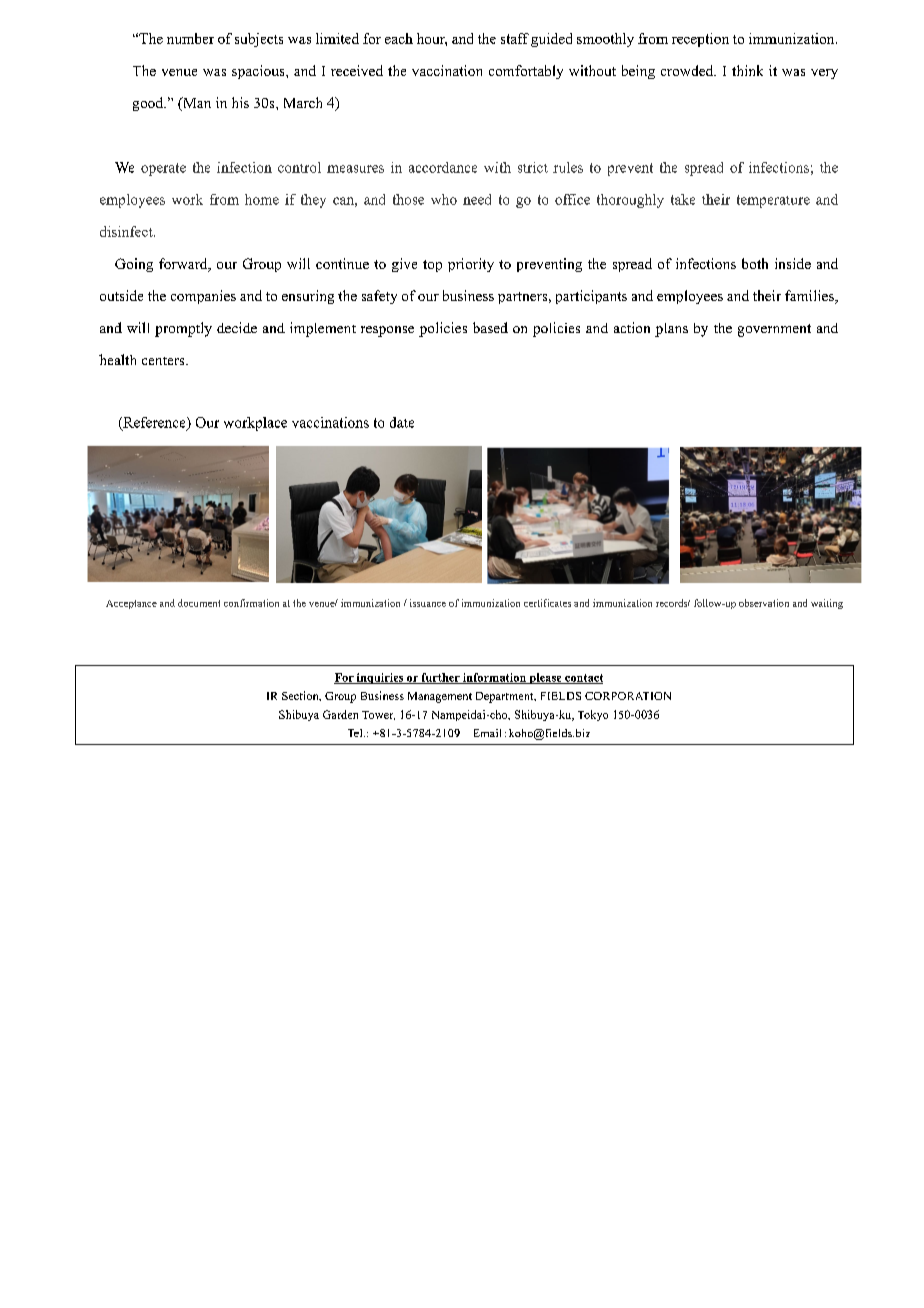 The image size is (924, 1308). I want to click on issuance, so click(428, 603).
